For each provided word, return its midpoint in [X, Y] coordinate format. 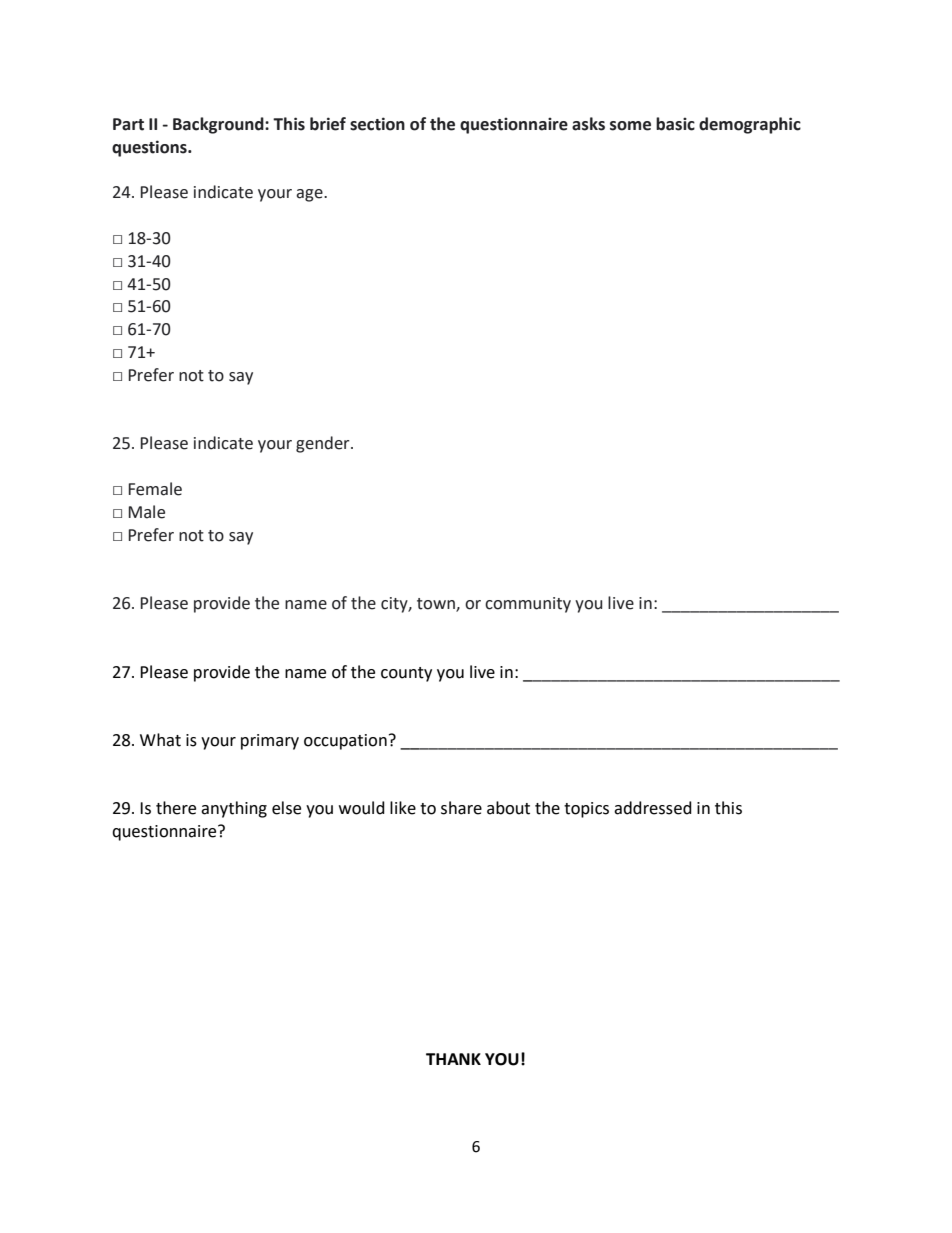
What [160, 740]
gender [324, 444]
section [377, 124]
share [461, 808]
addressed [653, 808]
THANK [453, 1059]
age [310, 195]
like [403, 808]
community [528, 605]
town [437, 605]
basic [675, 124]
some [630, 126]
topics [586, 810]
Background [219, 125]
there [176, 808]
